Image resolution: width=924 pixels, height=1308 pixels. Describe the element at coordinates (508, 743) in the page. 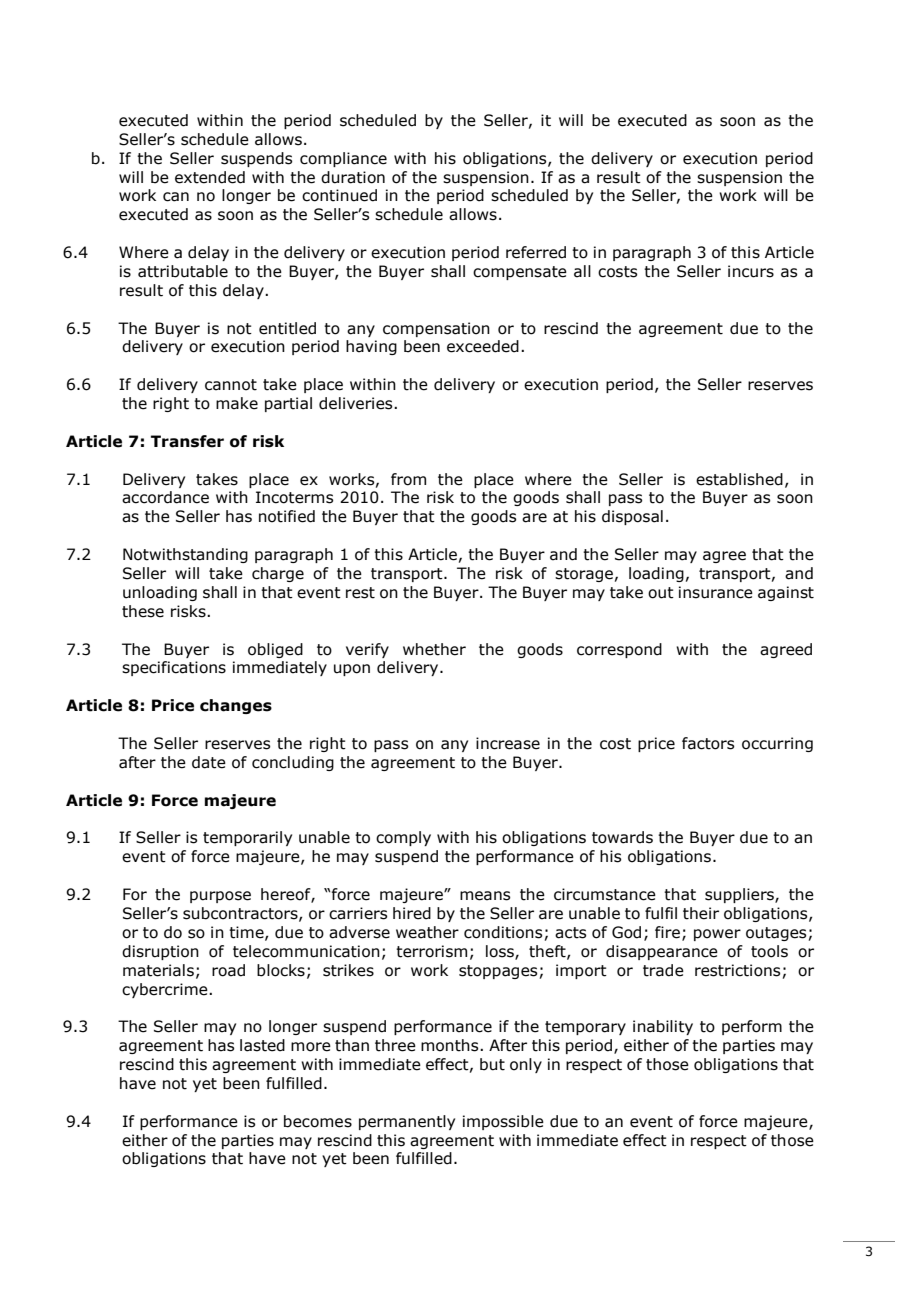

I see `increase` at that location.
